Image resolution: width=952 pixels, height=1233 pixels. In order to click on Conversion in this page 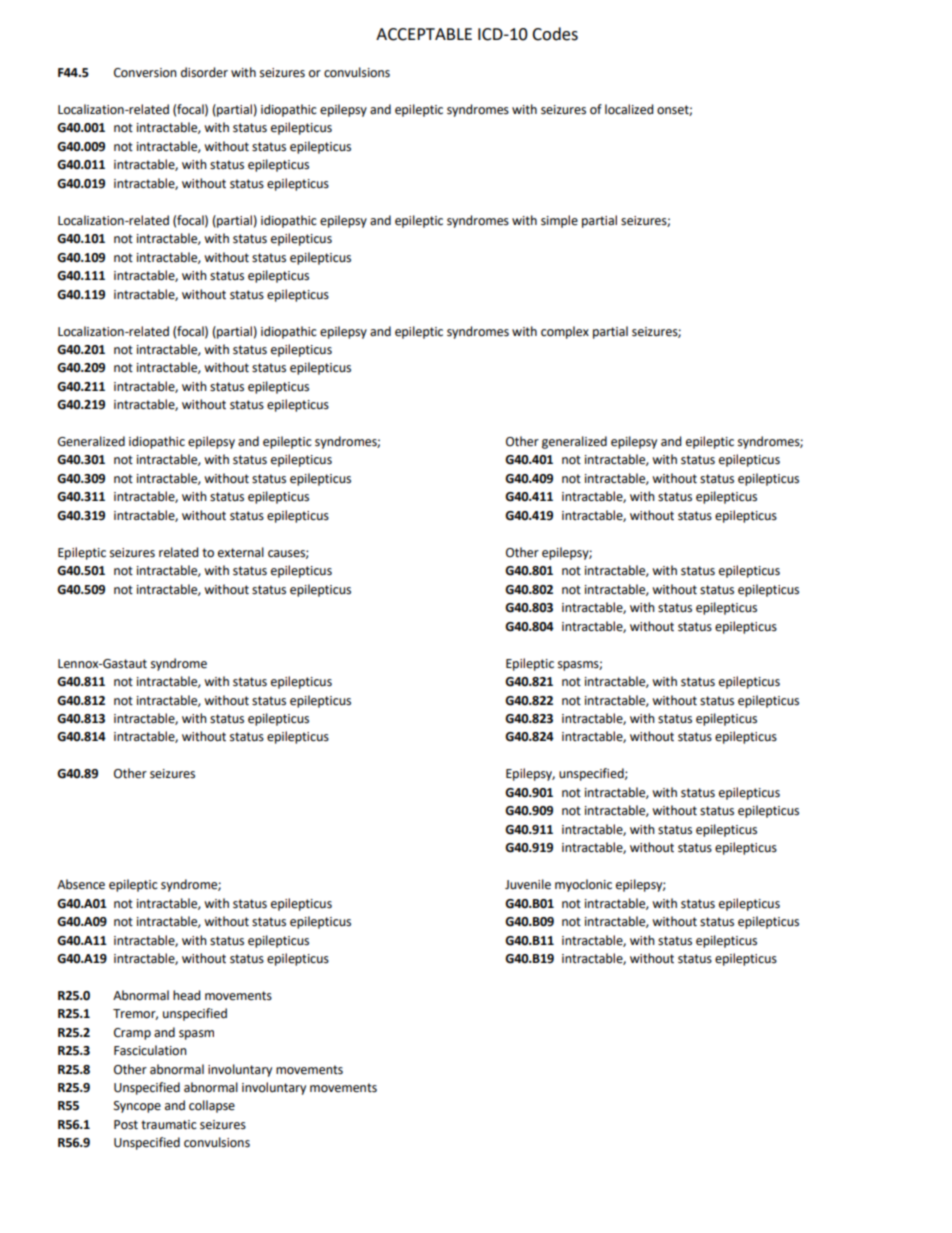, I will do `click(145, 73)`.
